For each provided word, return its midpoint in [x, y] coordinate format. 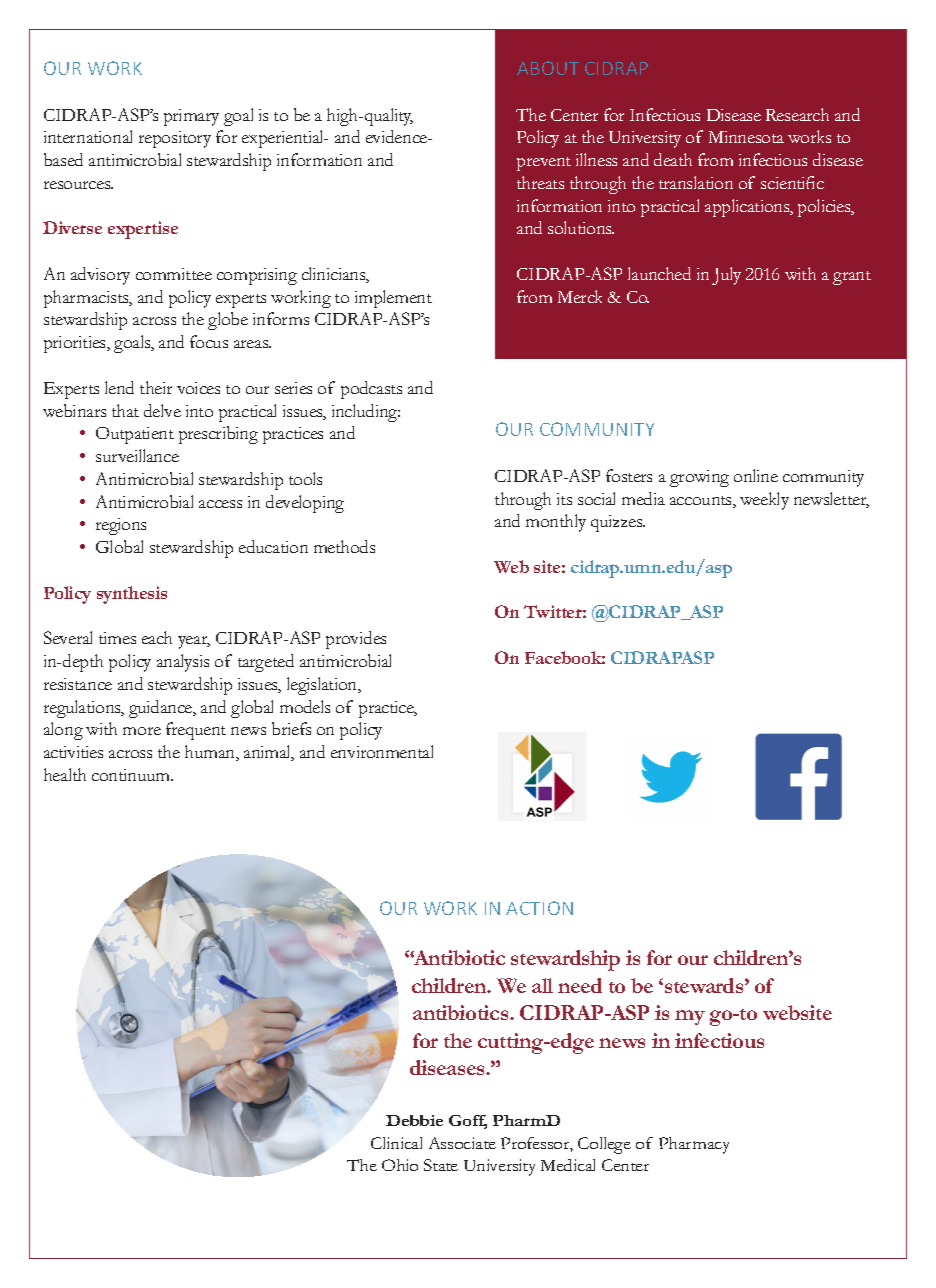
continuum [132, 775]
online [756, 475]
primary [191, 117]
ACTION [539, 908]
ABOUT [548, 68]
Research [797, 114]
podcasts [371, 390]
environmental [382, 751]
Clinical [396, 1143]
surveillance [137, 455]
